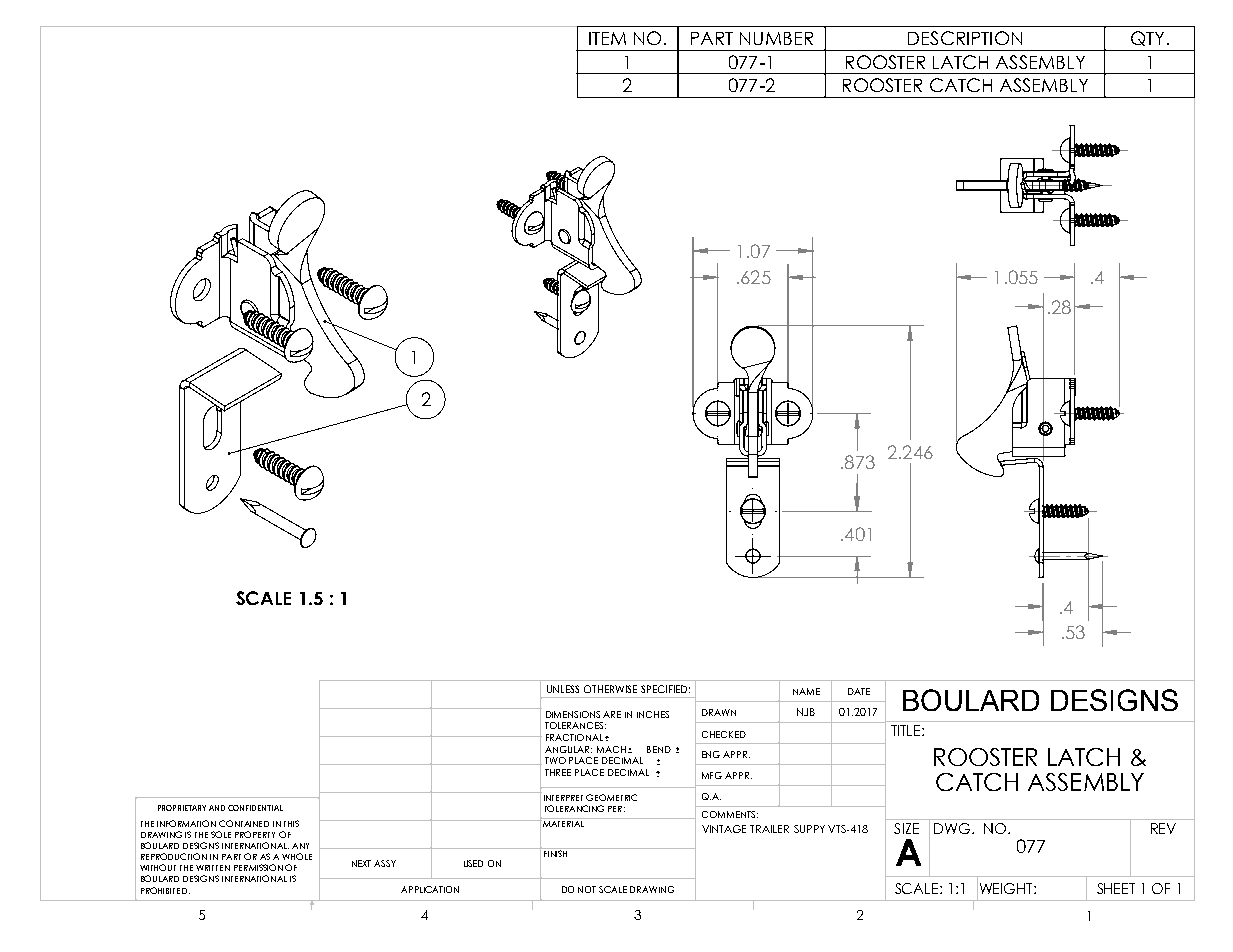 This screenshot has width=1233, height=952. What do you see at coordinates (258, 867) in the screenshot?
I see `PERMISSION` at bounding box center [258, 867].
